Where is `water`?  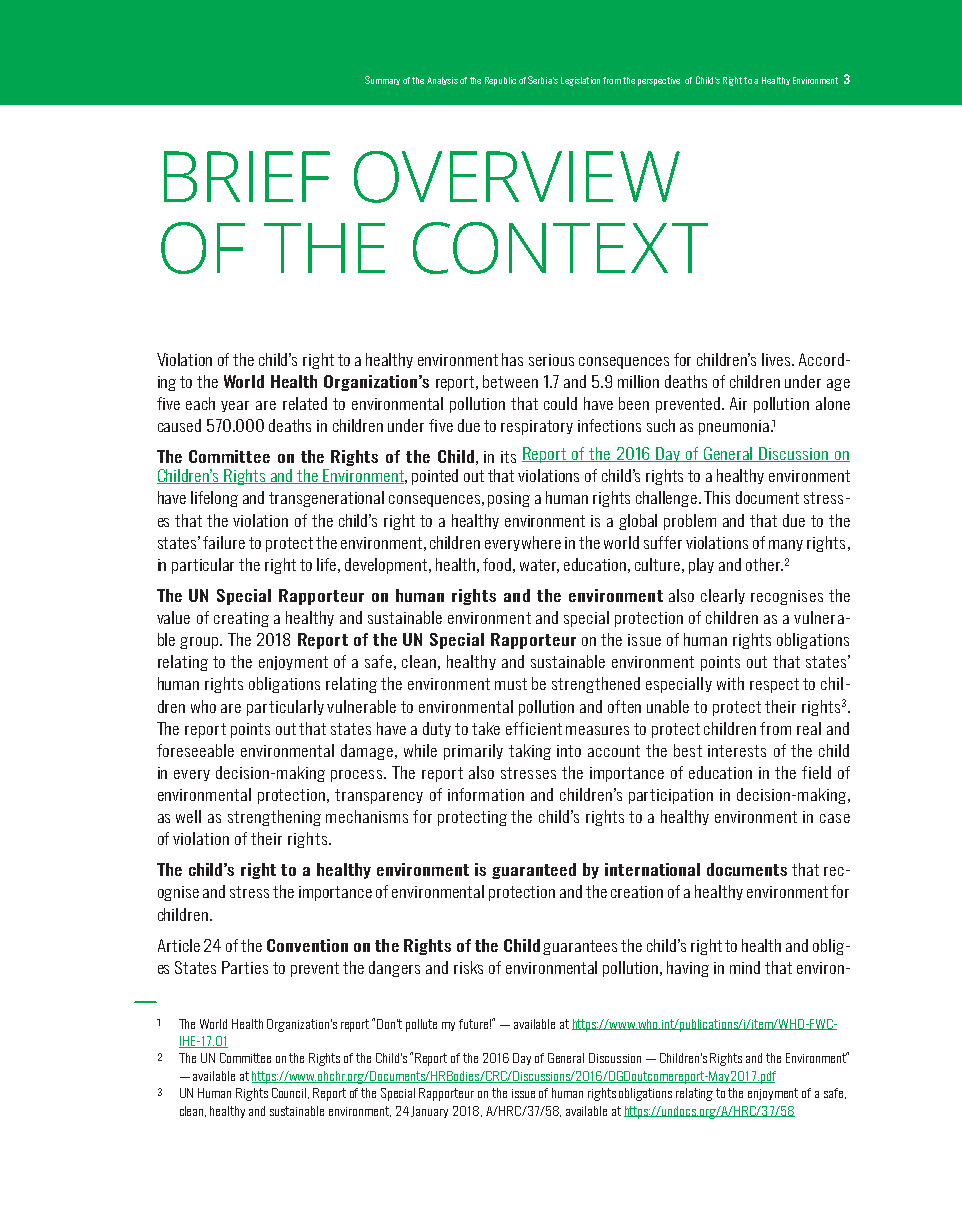 water is located at coordinates (539, 566).
